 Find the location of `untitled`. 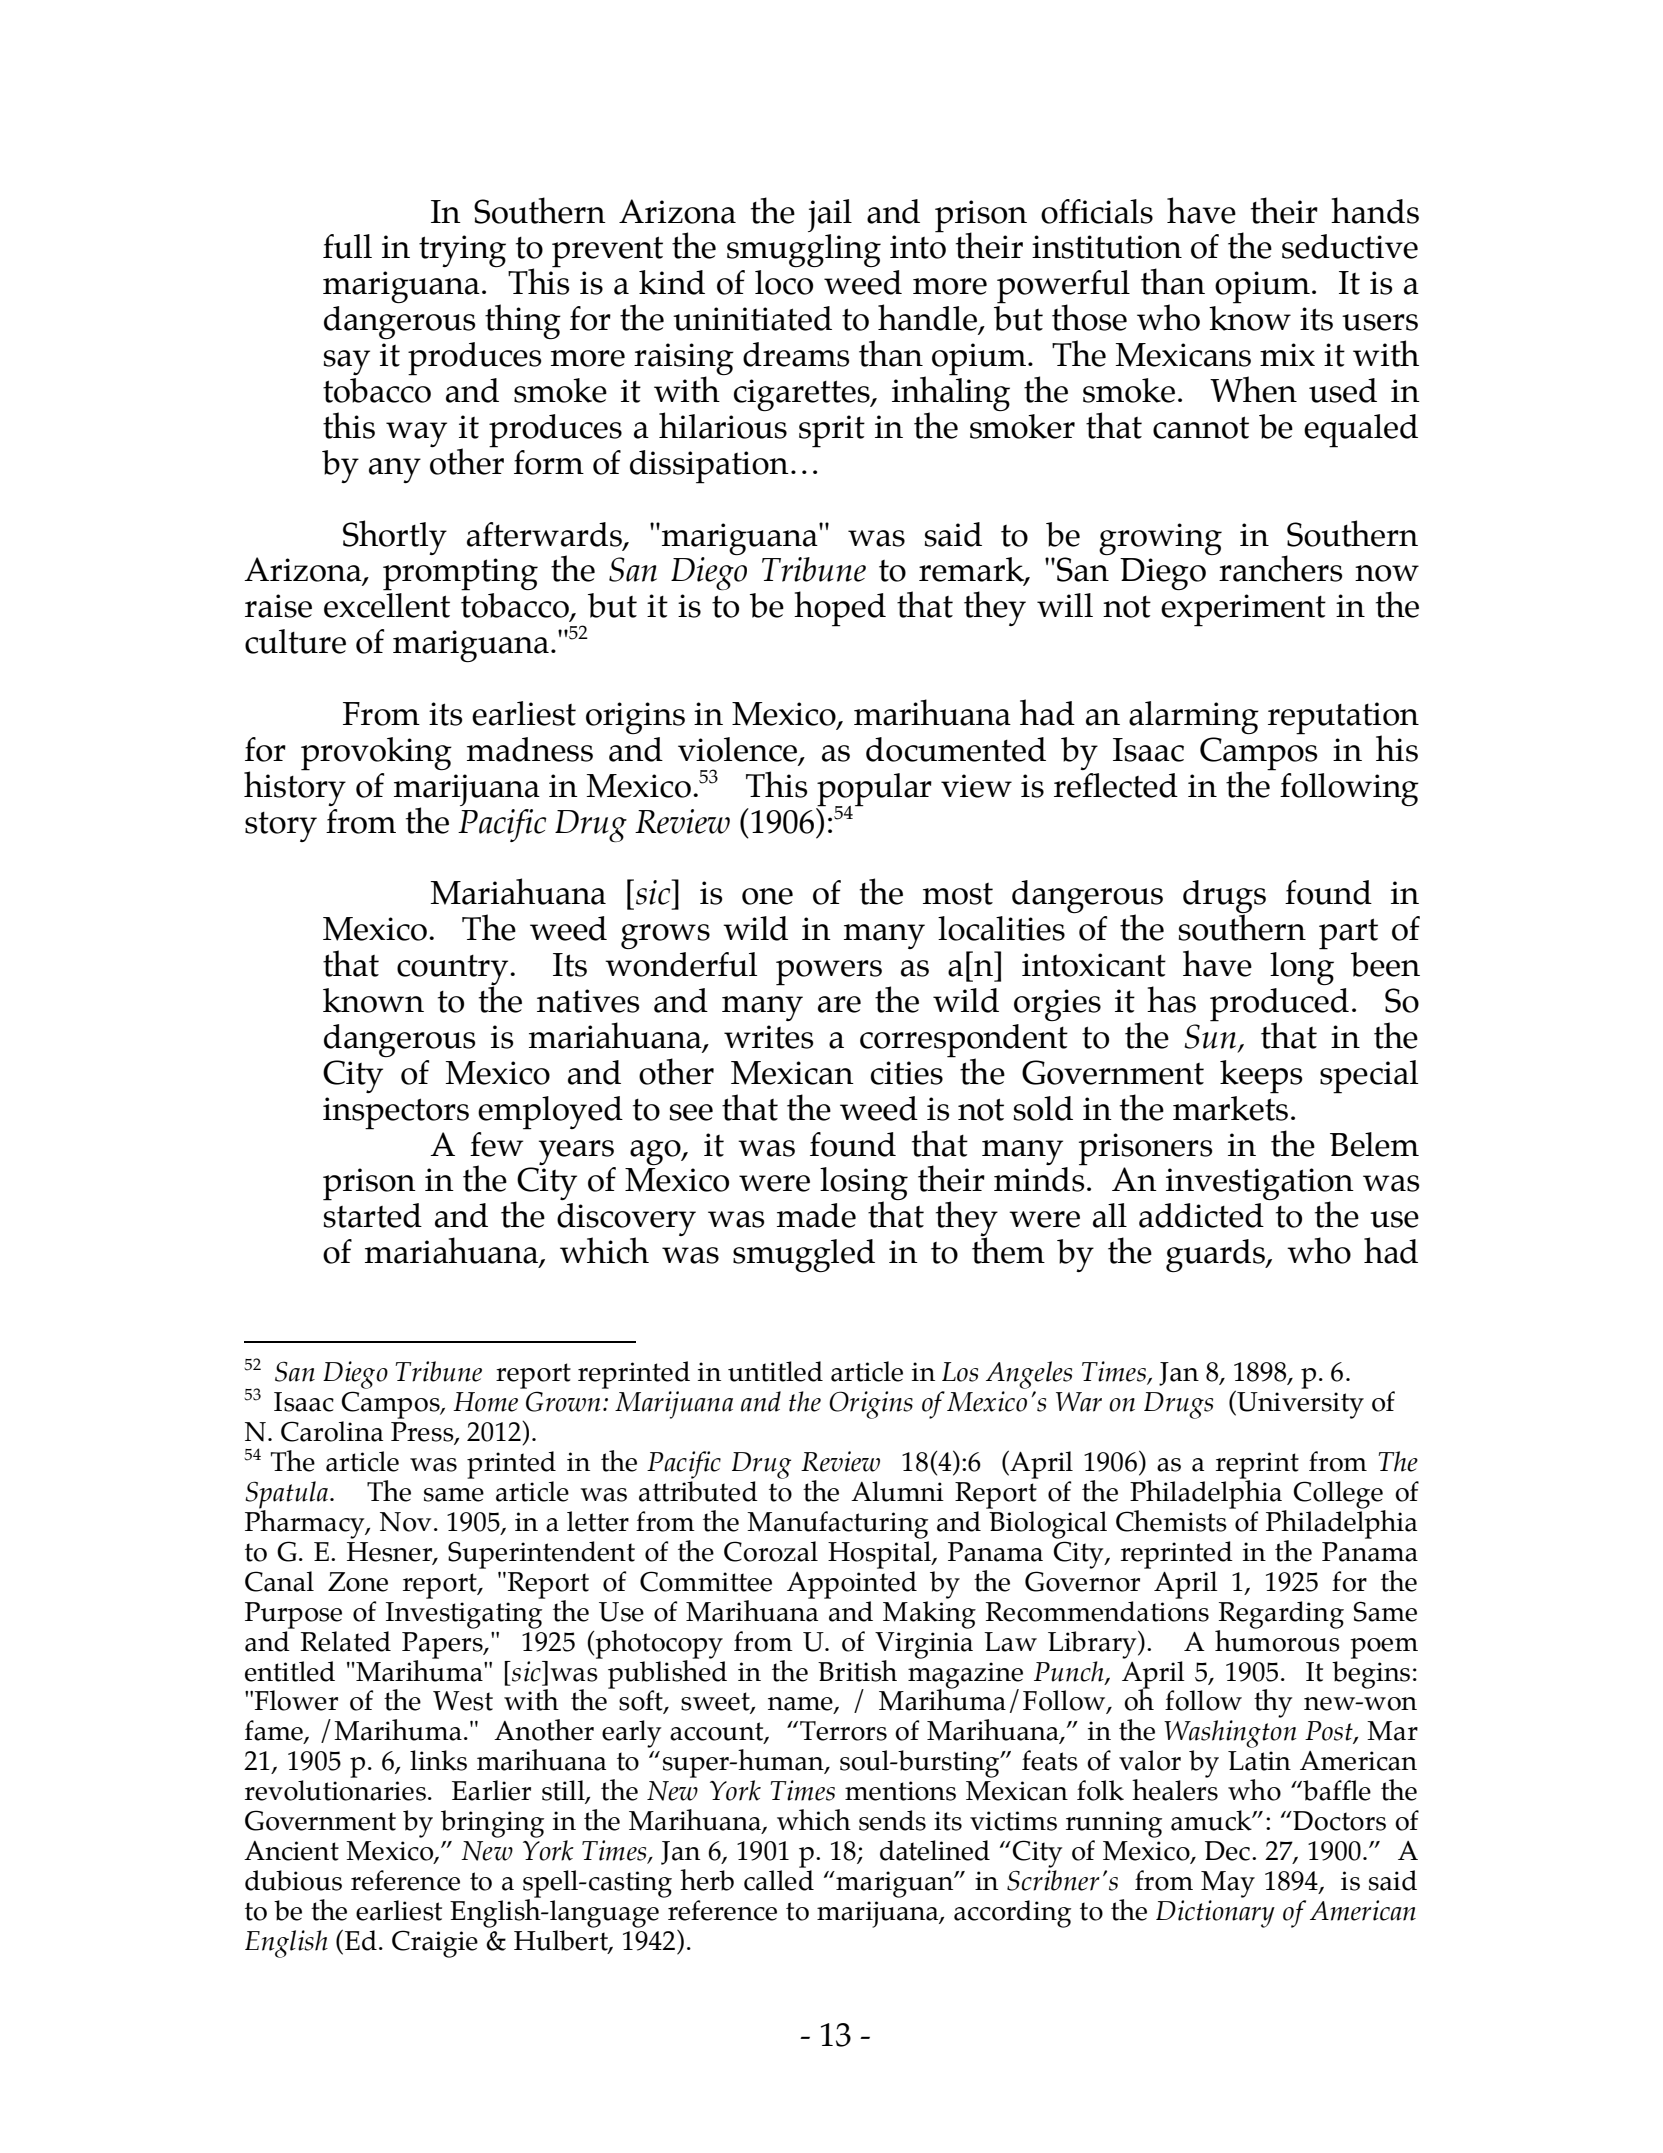

untitled is located at coordinates (775, 1371).
